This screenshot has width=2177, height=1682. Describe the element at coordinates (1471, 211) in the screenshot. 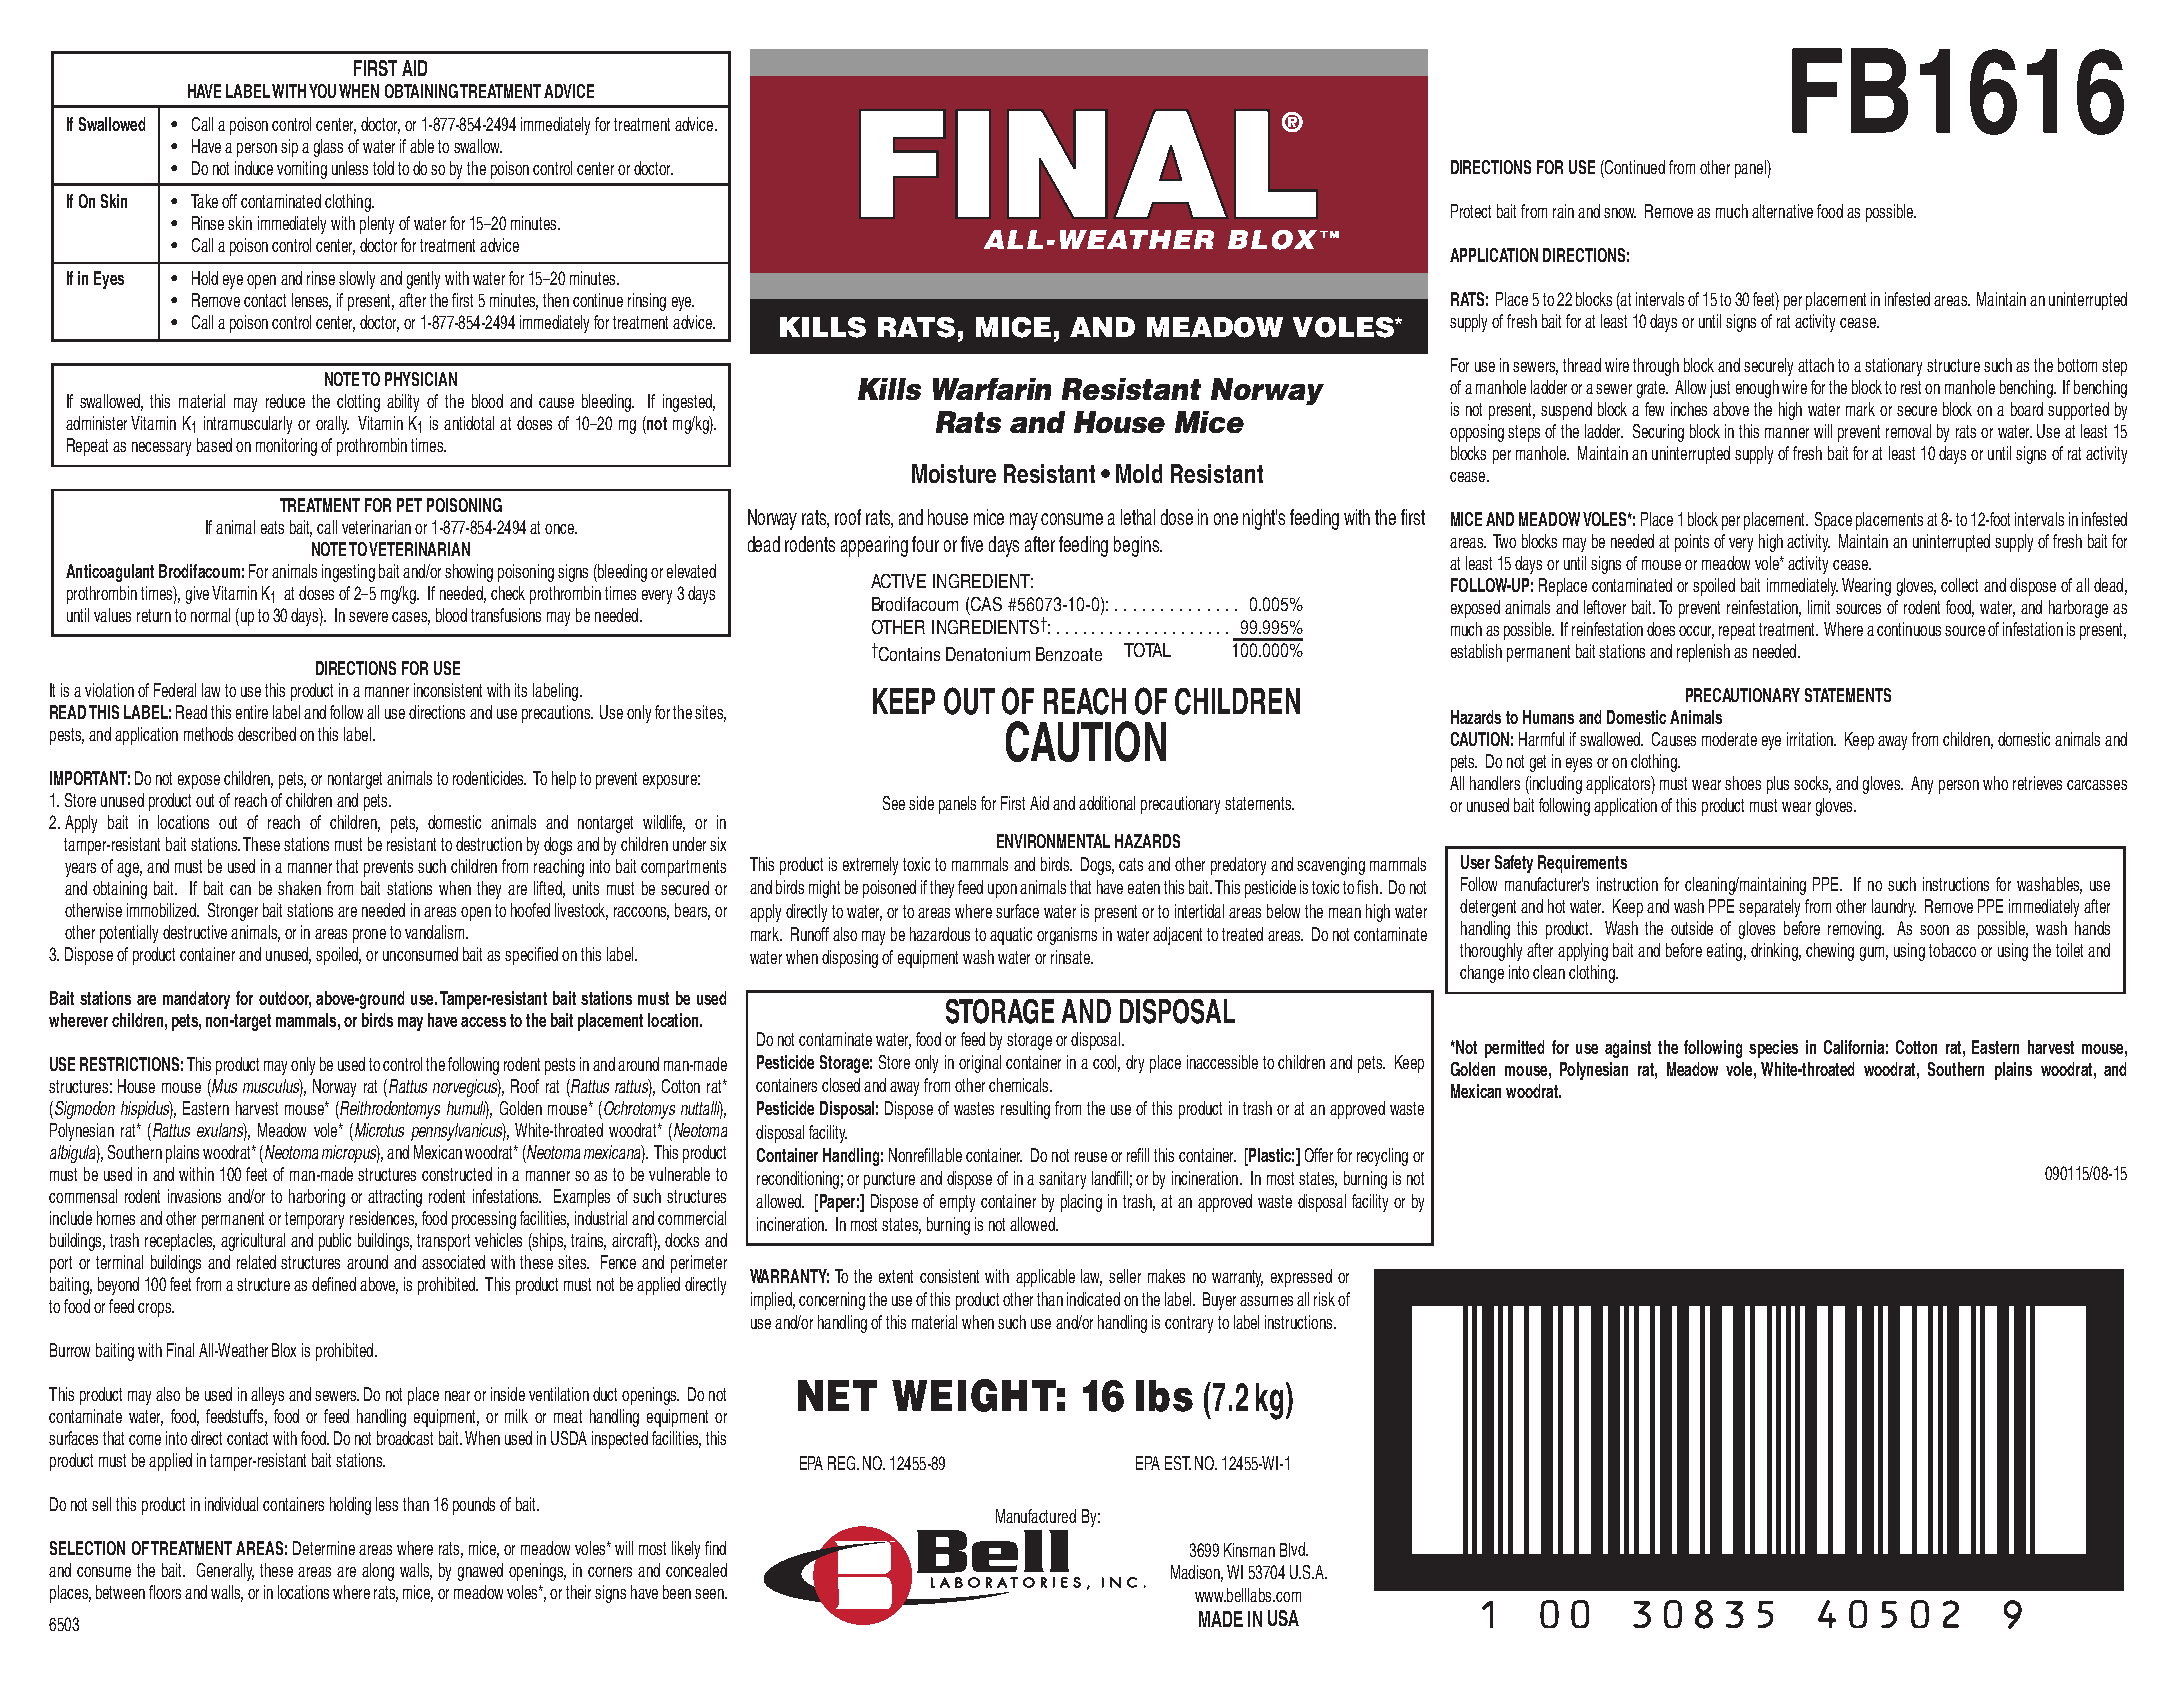

I see `Protect` at that location.
